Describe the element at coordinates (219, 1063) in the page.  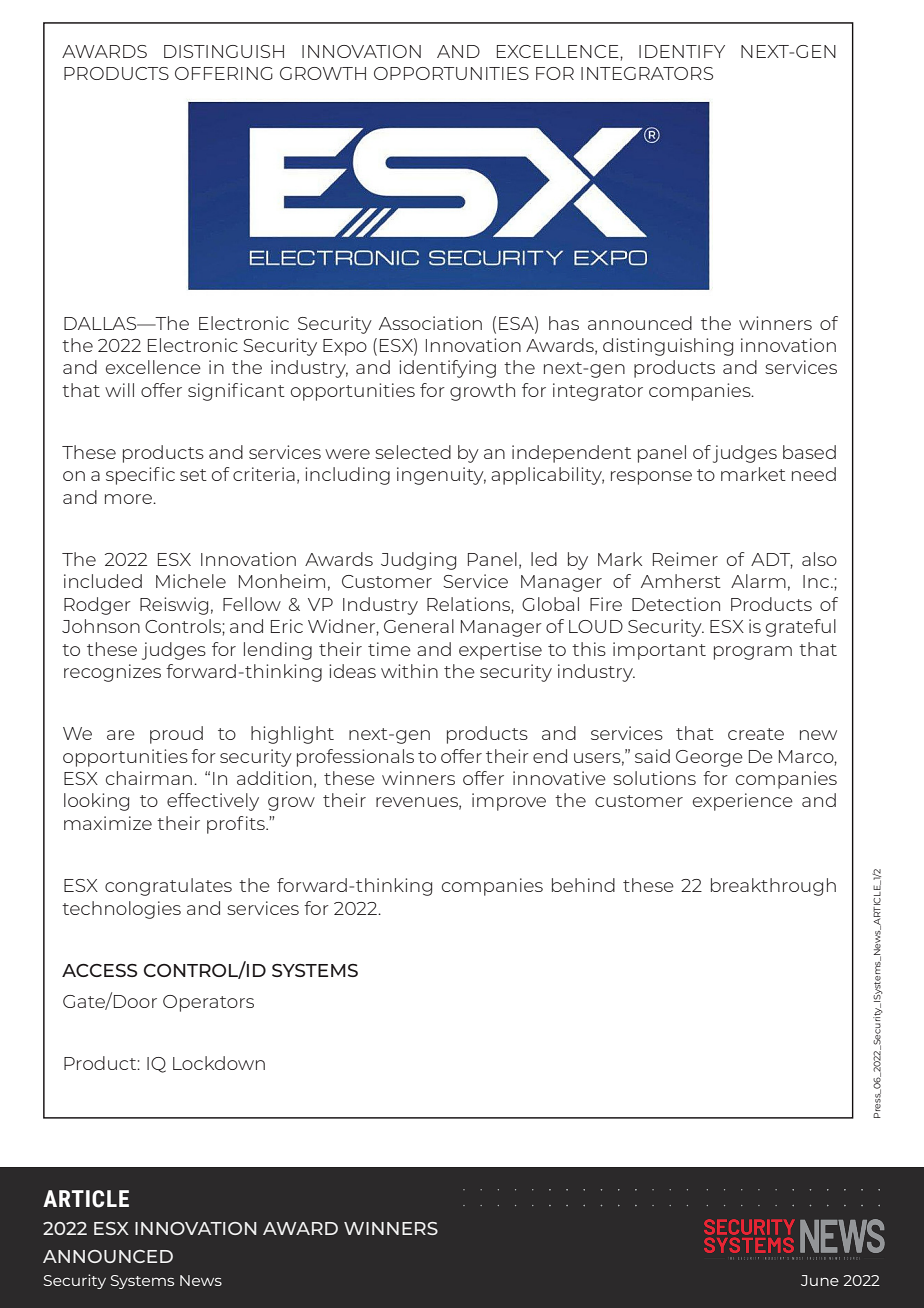
I see `Lockdown` at that location.
